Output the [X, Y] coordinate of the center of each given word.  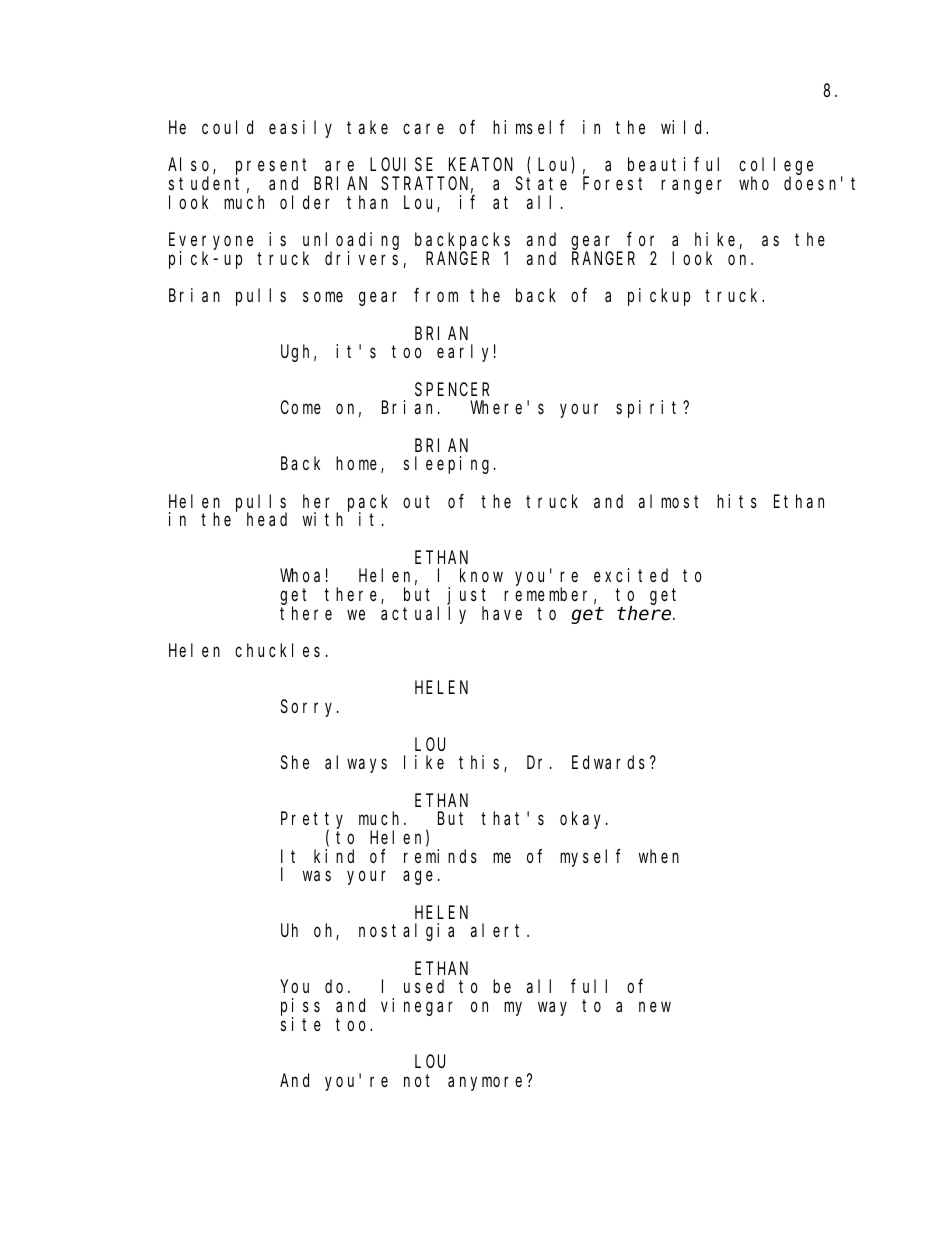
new [655, 1007]
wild [684, 127]
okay [583, 820]
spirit [650, 409]
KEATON [481, 165]
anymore [488, 1083]
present [275, 168]
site [301, 1024]
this [482, 763]
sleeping [449, 465]
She [295, 762]
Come [300, 407]
